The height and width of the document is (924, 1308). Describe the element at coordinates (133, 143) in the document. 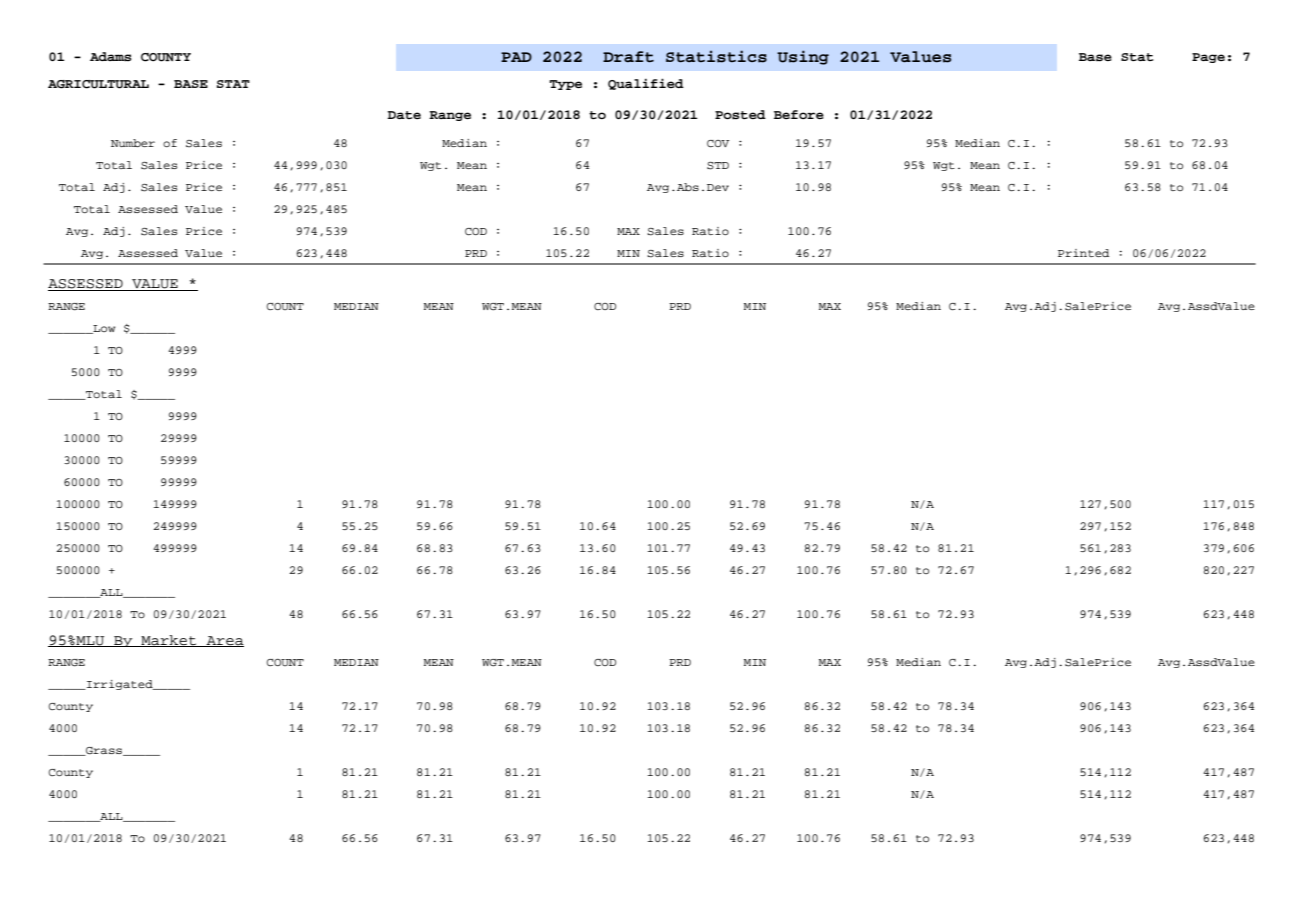

I see `Number` at that location.
